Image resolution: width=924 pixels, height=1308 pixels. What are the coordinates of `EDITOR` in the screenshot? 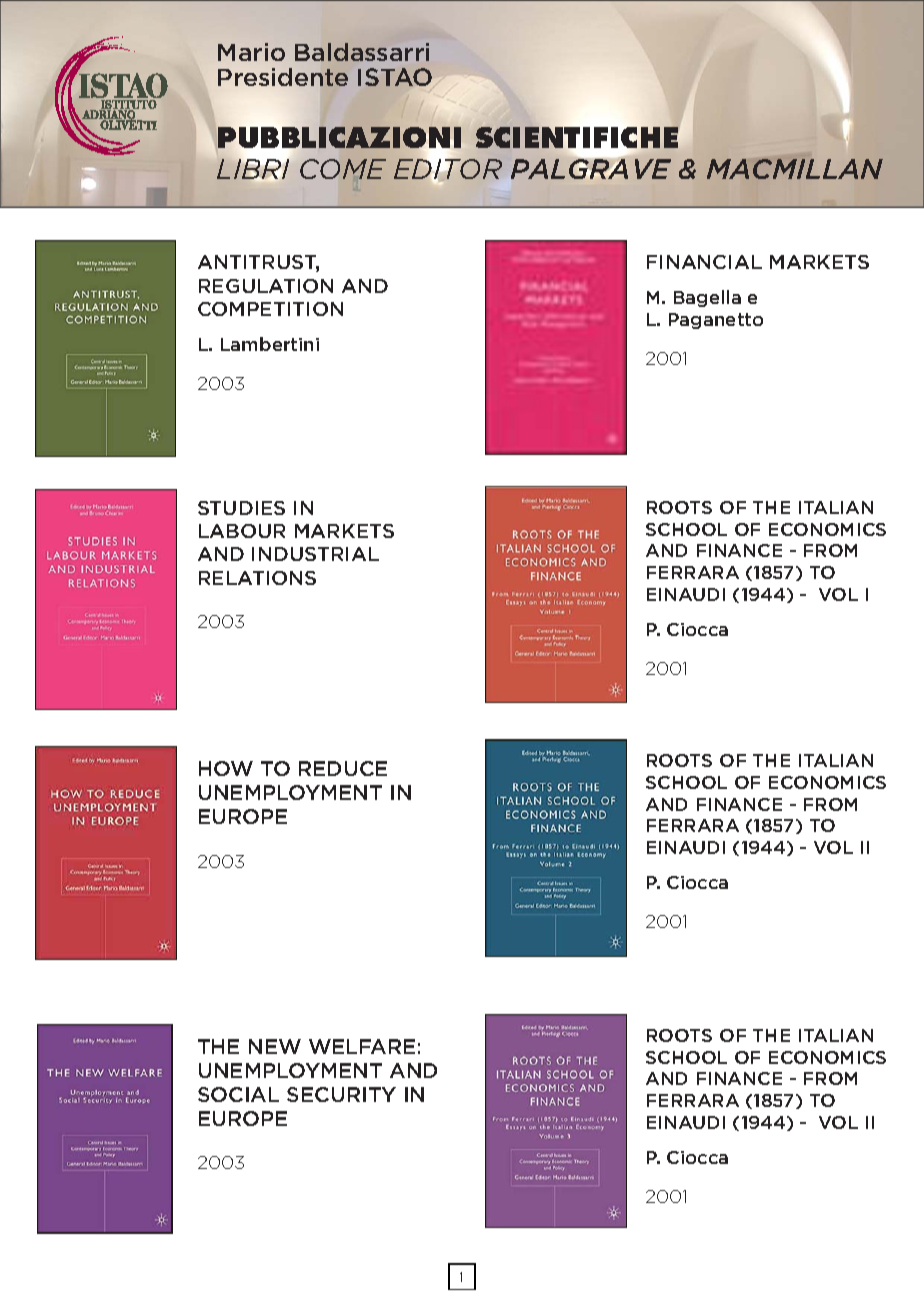 It's located at (448, 170).
